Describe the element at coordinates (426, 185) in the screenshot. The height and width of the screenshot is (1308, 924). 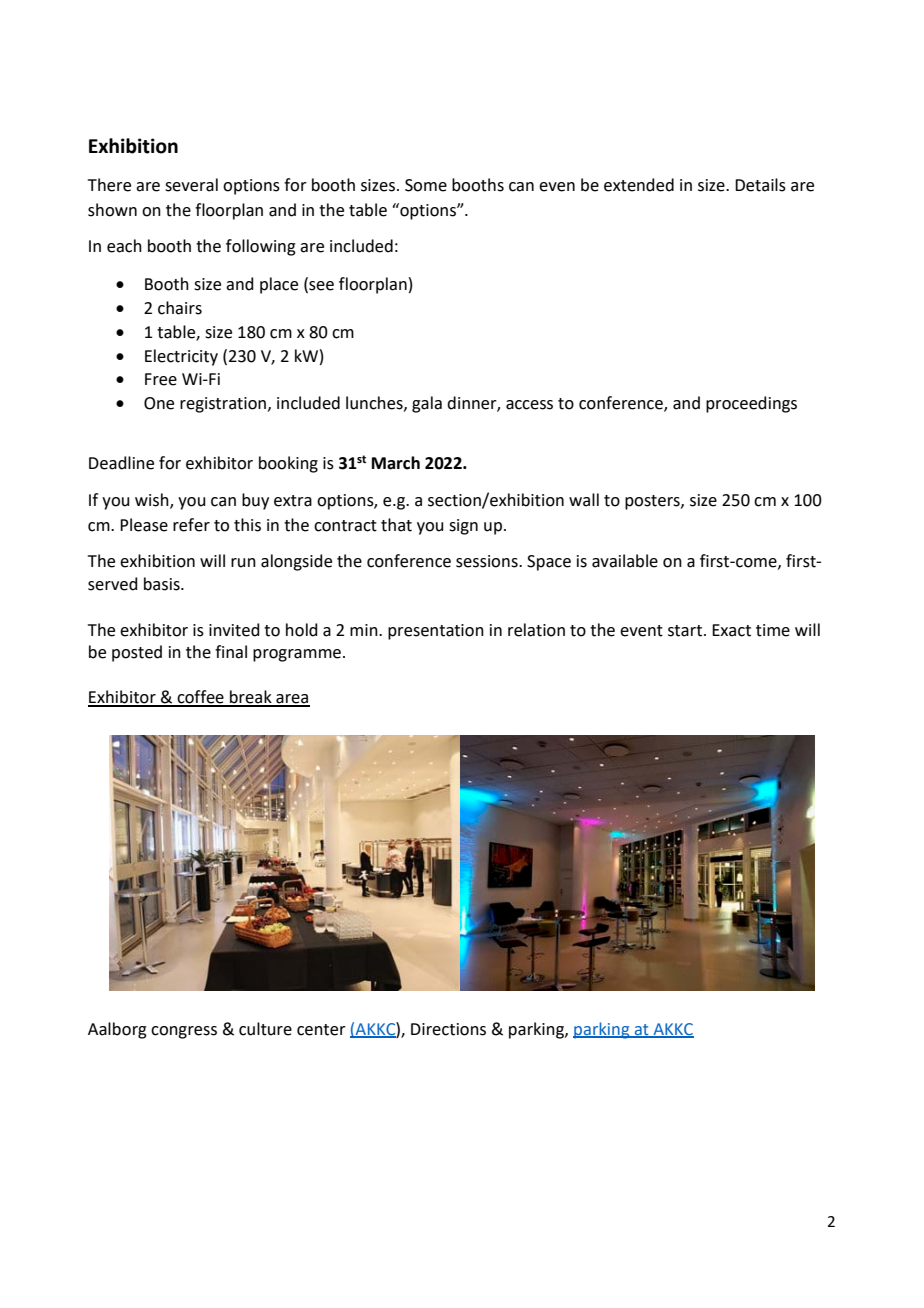
I see `Some` at that location.
